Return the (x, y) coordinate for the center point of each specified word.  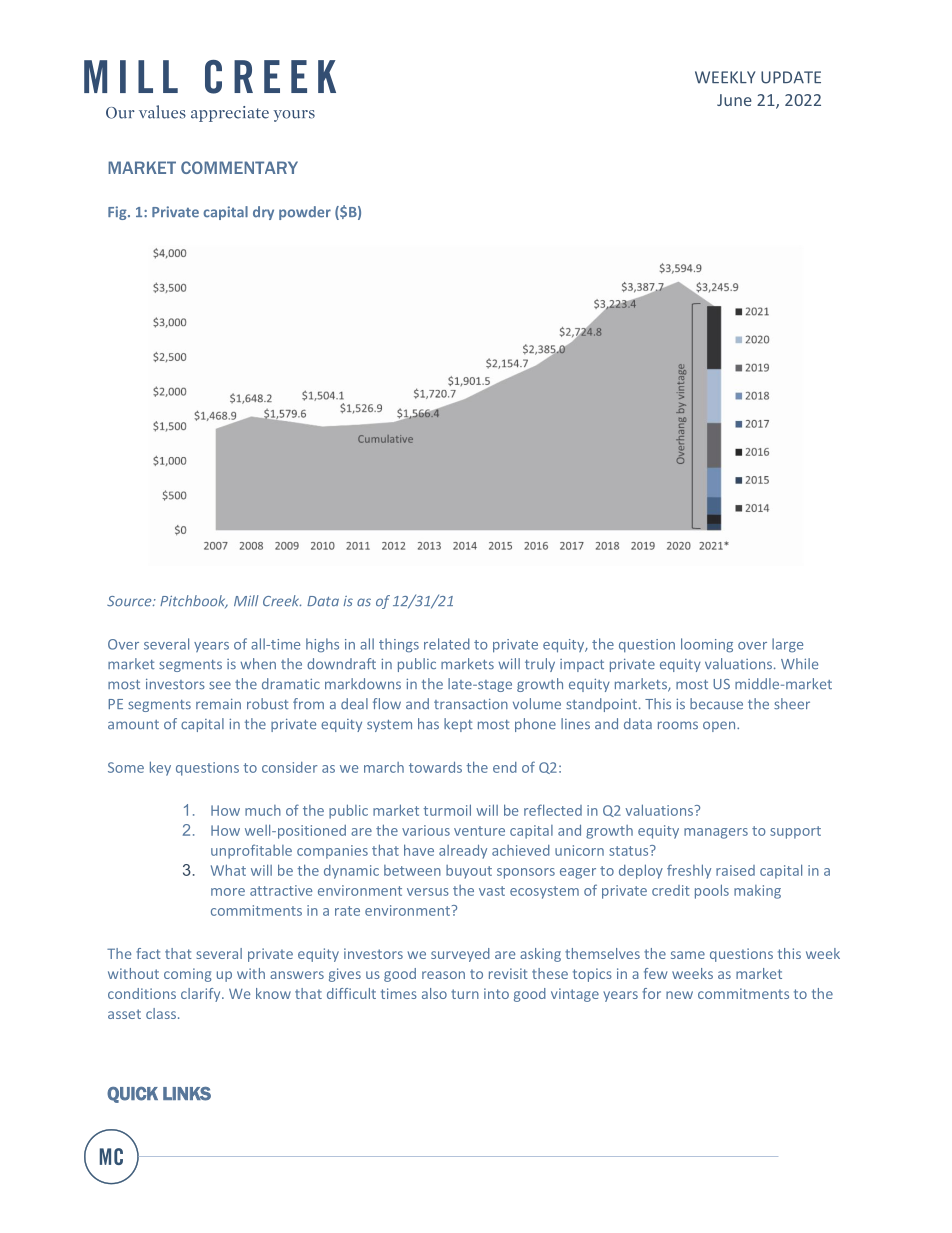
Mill (246, 600)
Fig (118, 213)
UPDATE (791, 77)
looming (707, 645)
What (228, 870)
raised (735, 870)
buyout (469, 872)
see (220, 685)
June (734, 100)
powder (305, 213)
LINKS (187, 1094)
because (716, 704)
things (399, 645)
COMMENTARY (239, 167)
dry (263, 213)
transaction (471, 704)
